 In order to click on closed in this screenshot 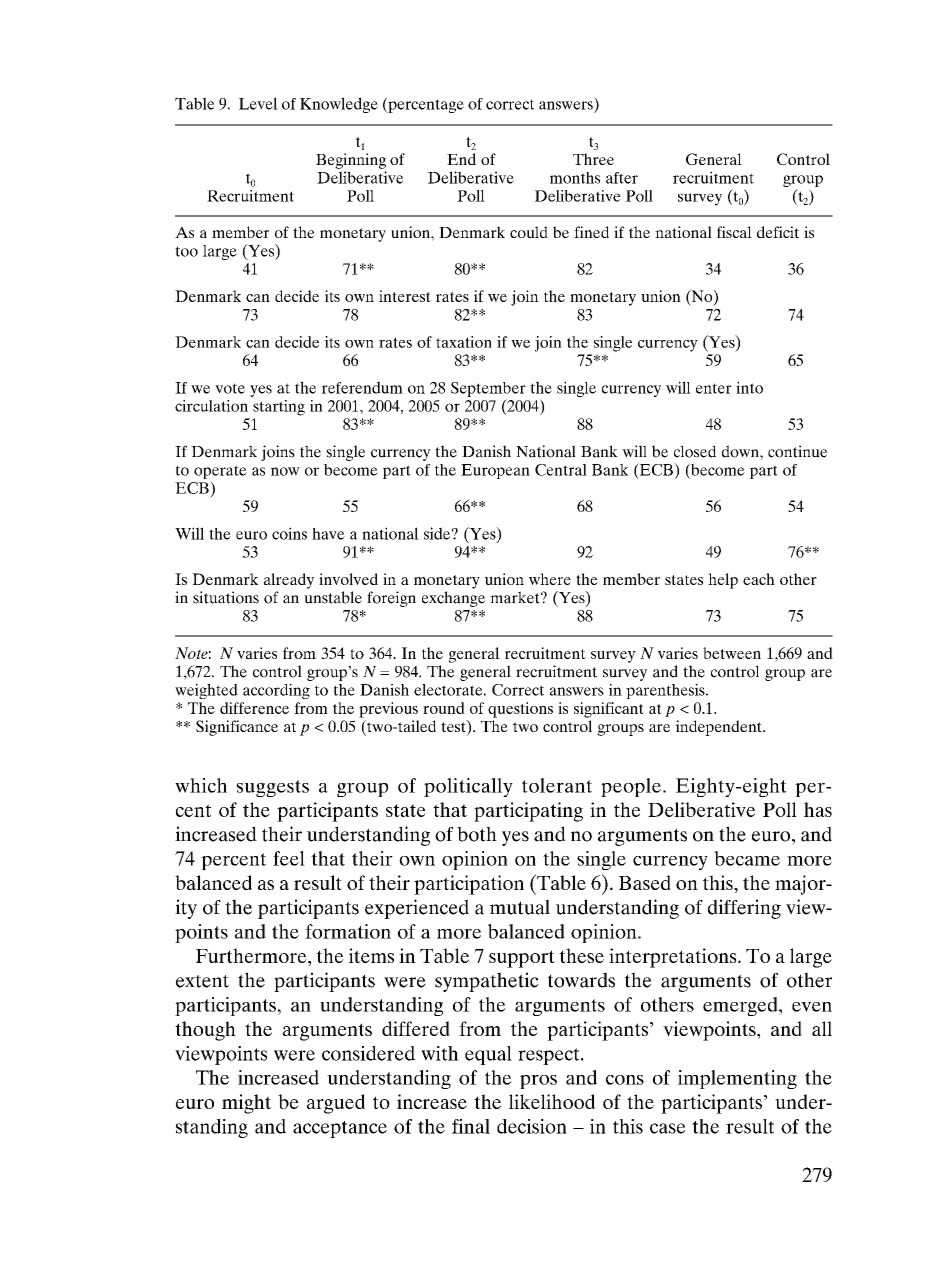, I will do `click(695, 451)`.
